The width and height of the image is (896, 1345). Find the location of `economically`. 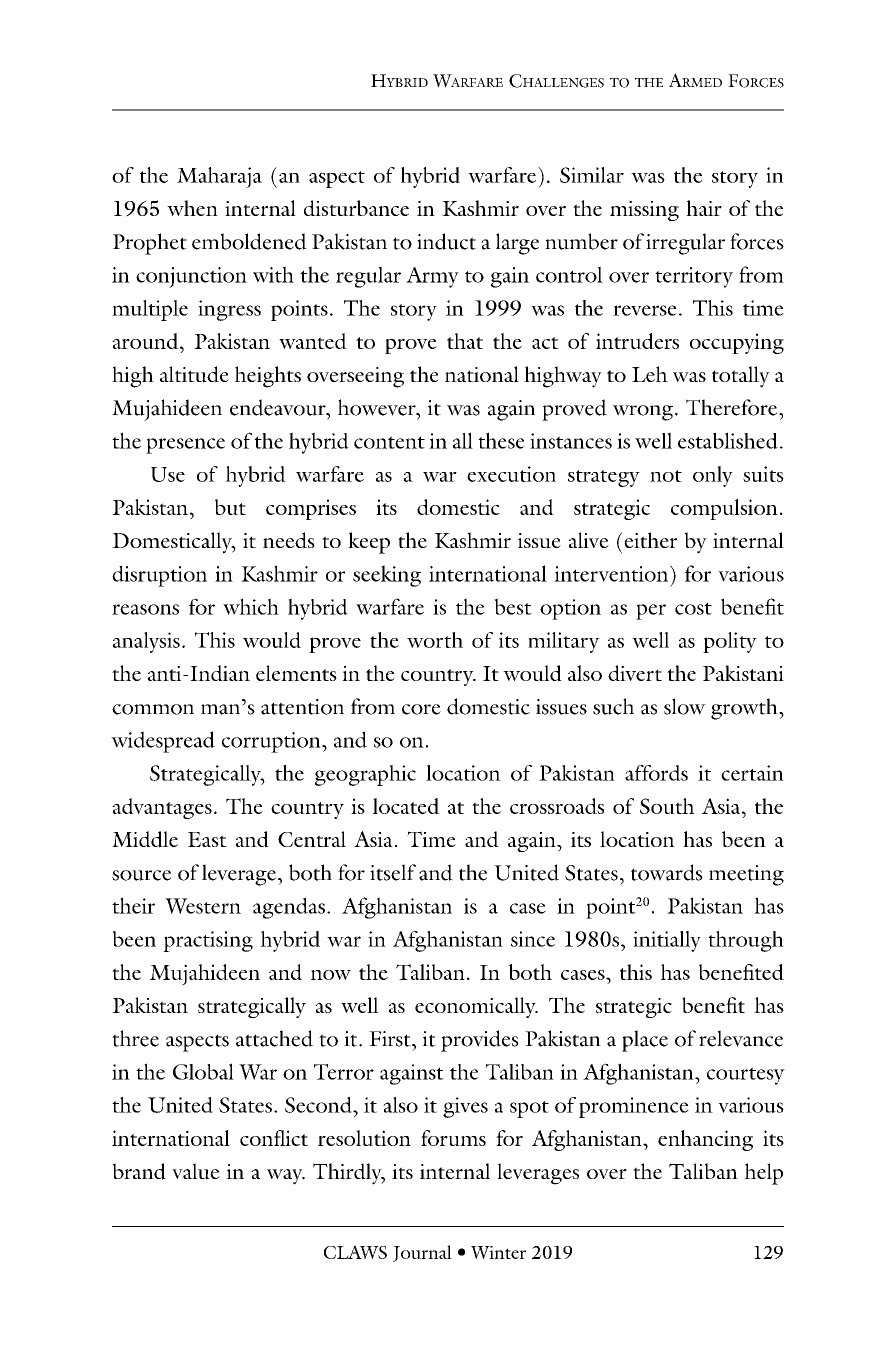

economically is located at coordinates (476, 1007).
